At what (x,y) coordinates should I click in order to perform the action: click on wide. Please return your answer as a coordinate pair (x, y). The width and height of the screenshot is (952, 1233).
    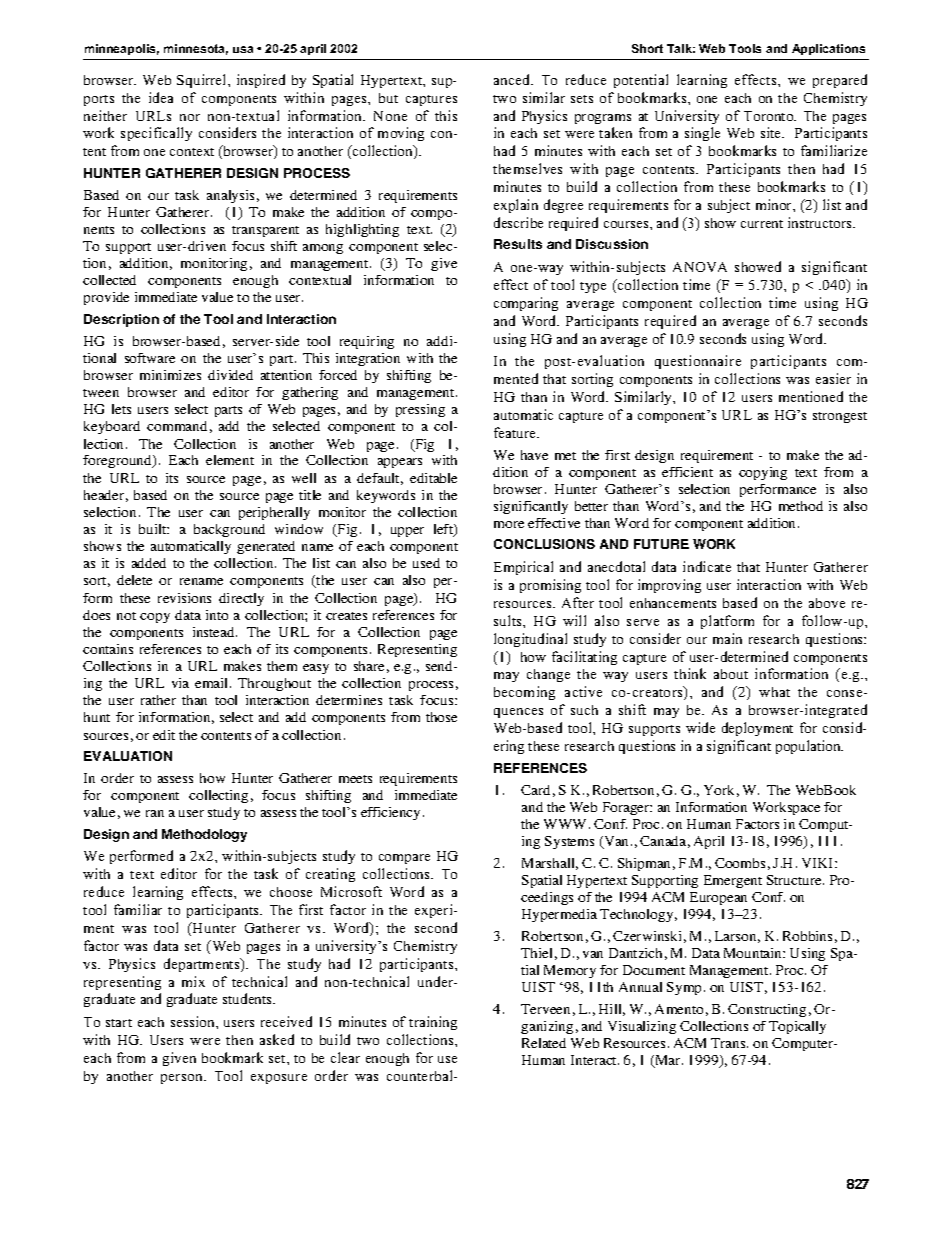
    Looking at the image, I should click on (700, 727).
